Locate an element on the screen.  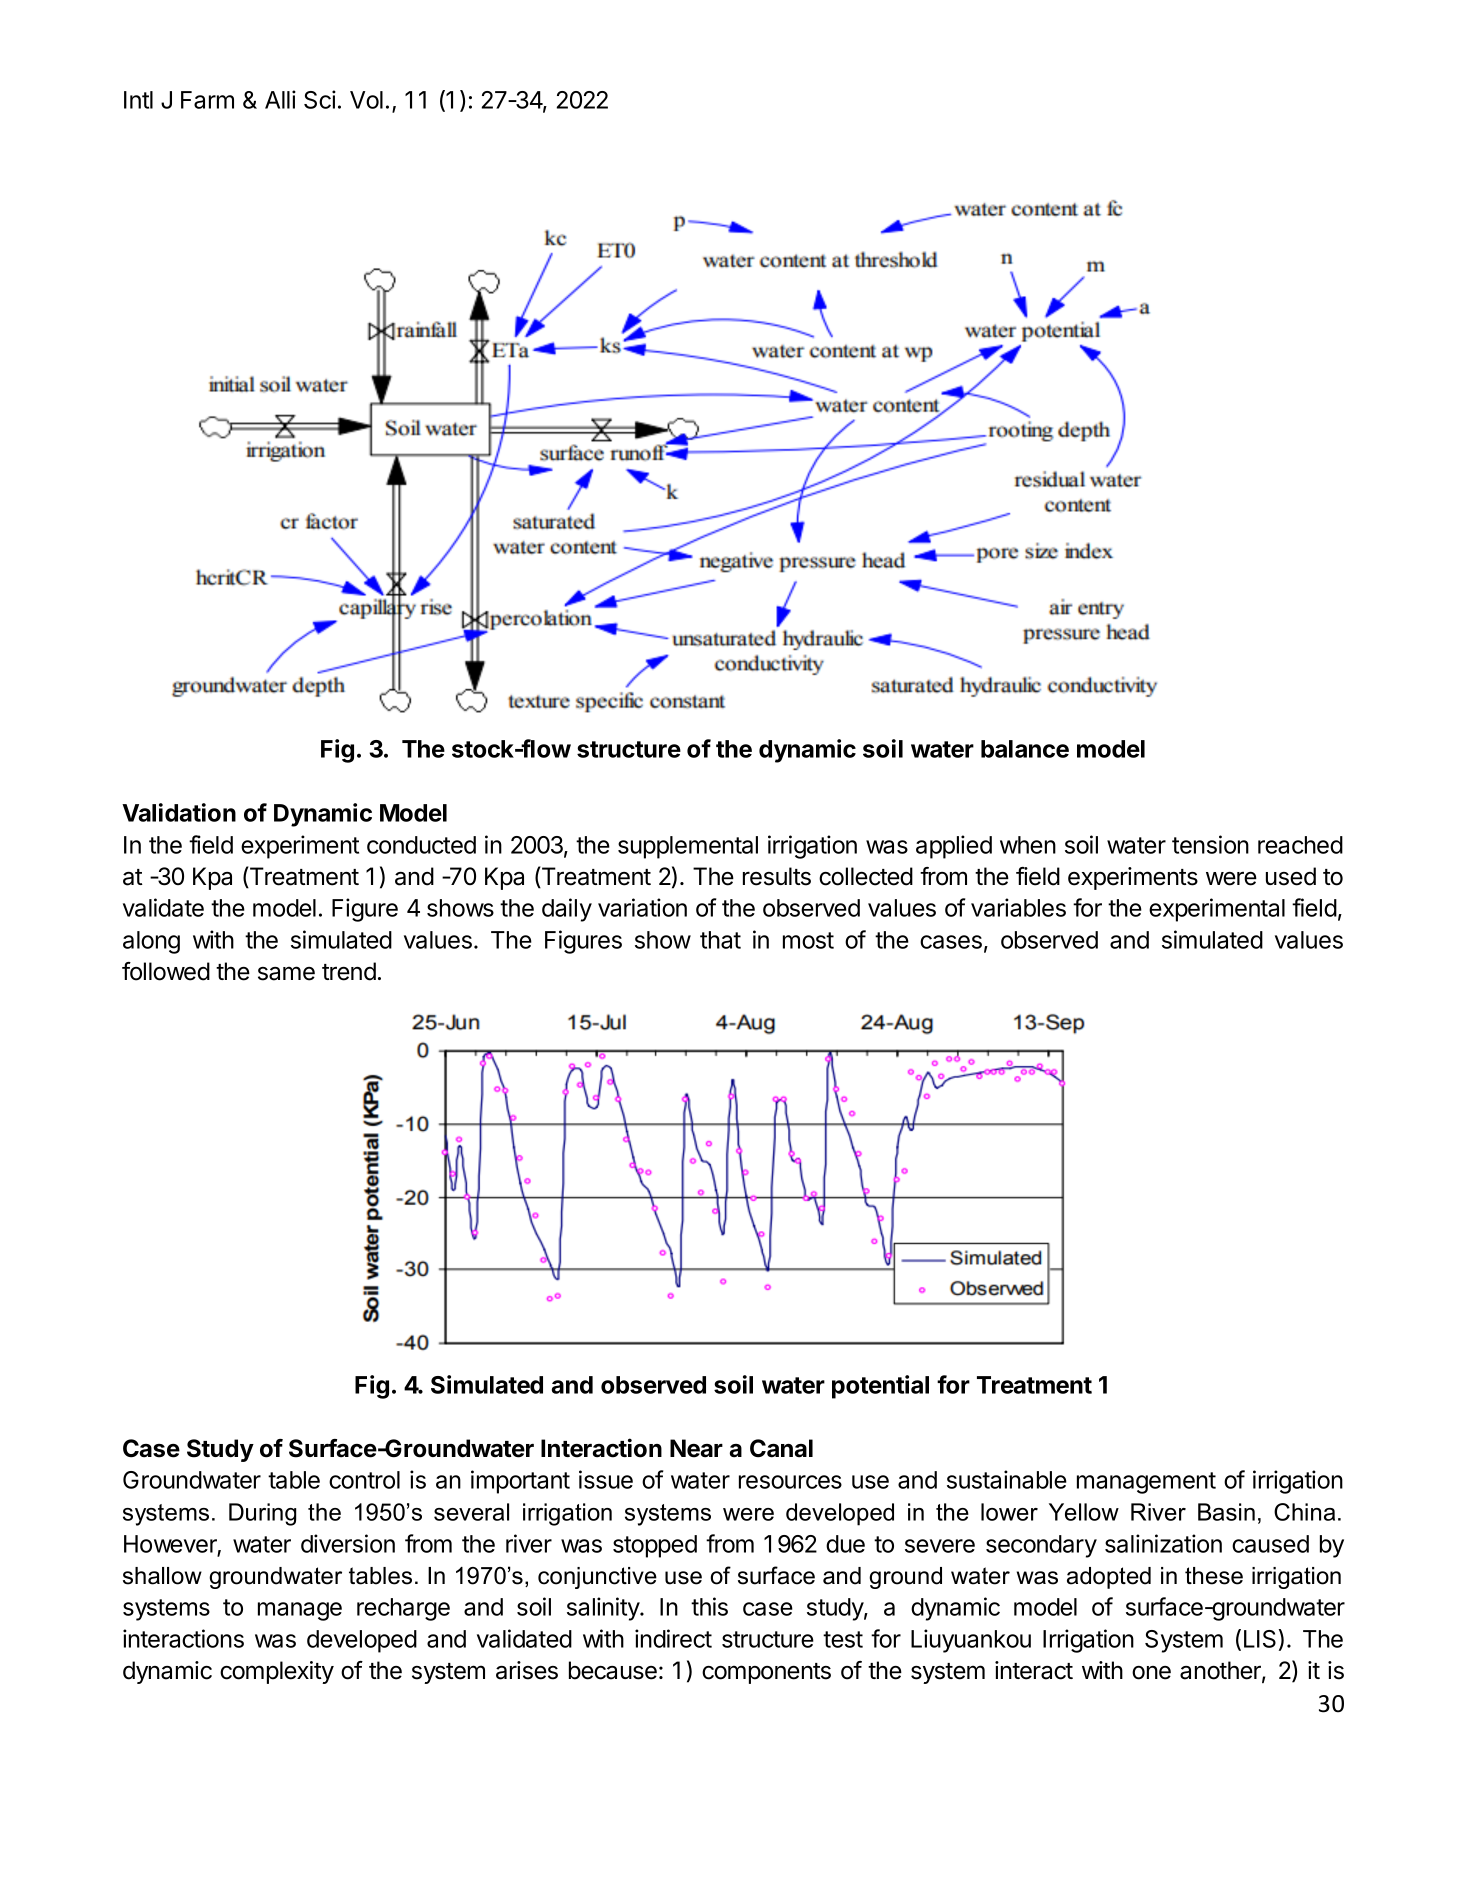
Validation is located at coordinates (179, 812).
